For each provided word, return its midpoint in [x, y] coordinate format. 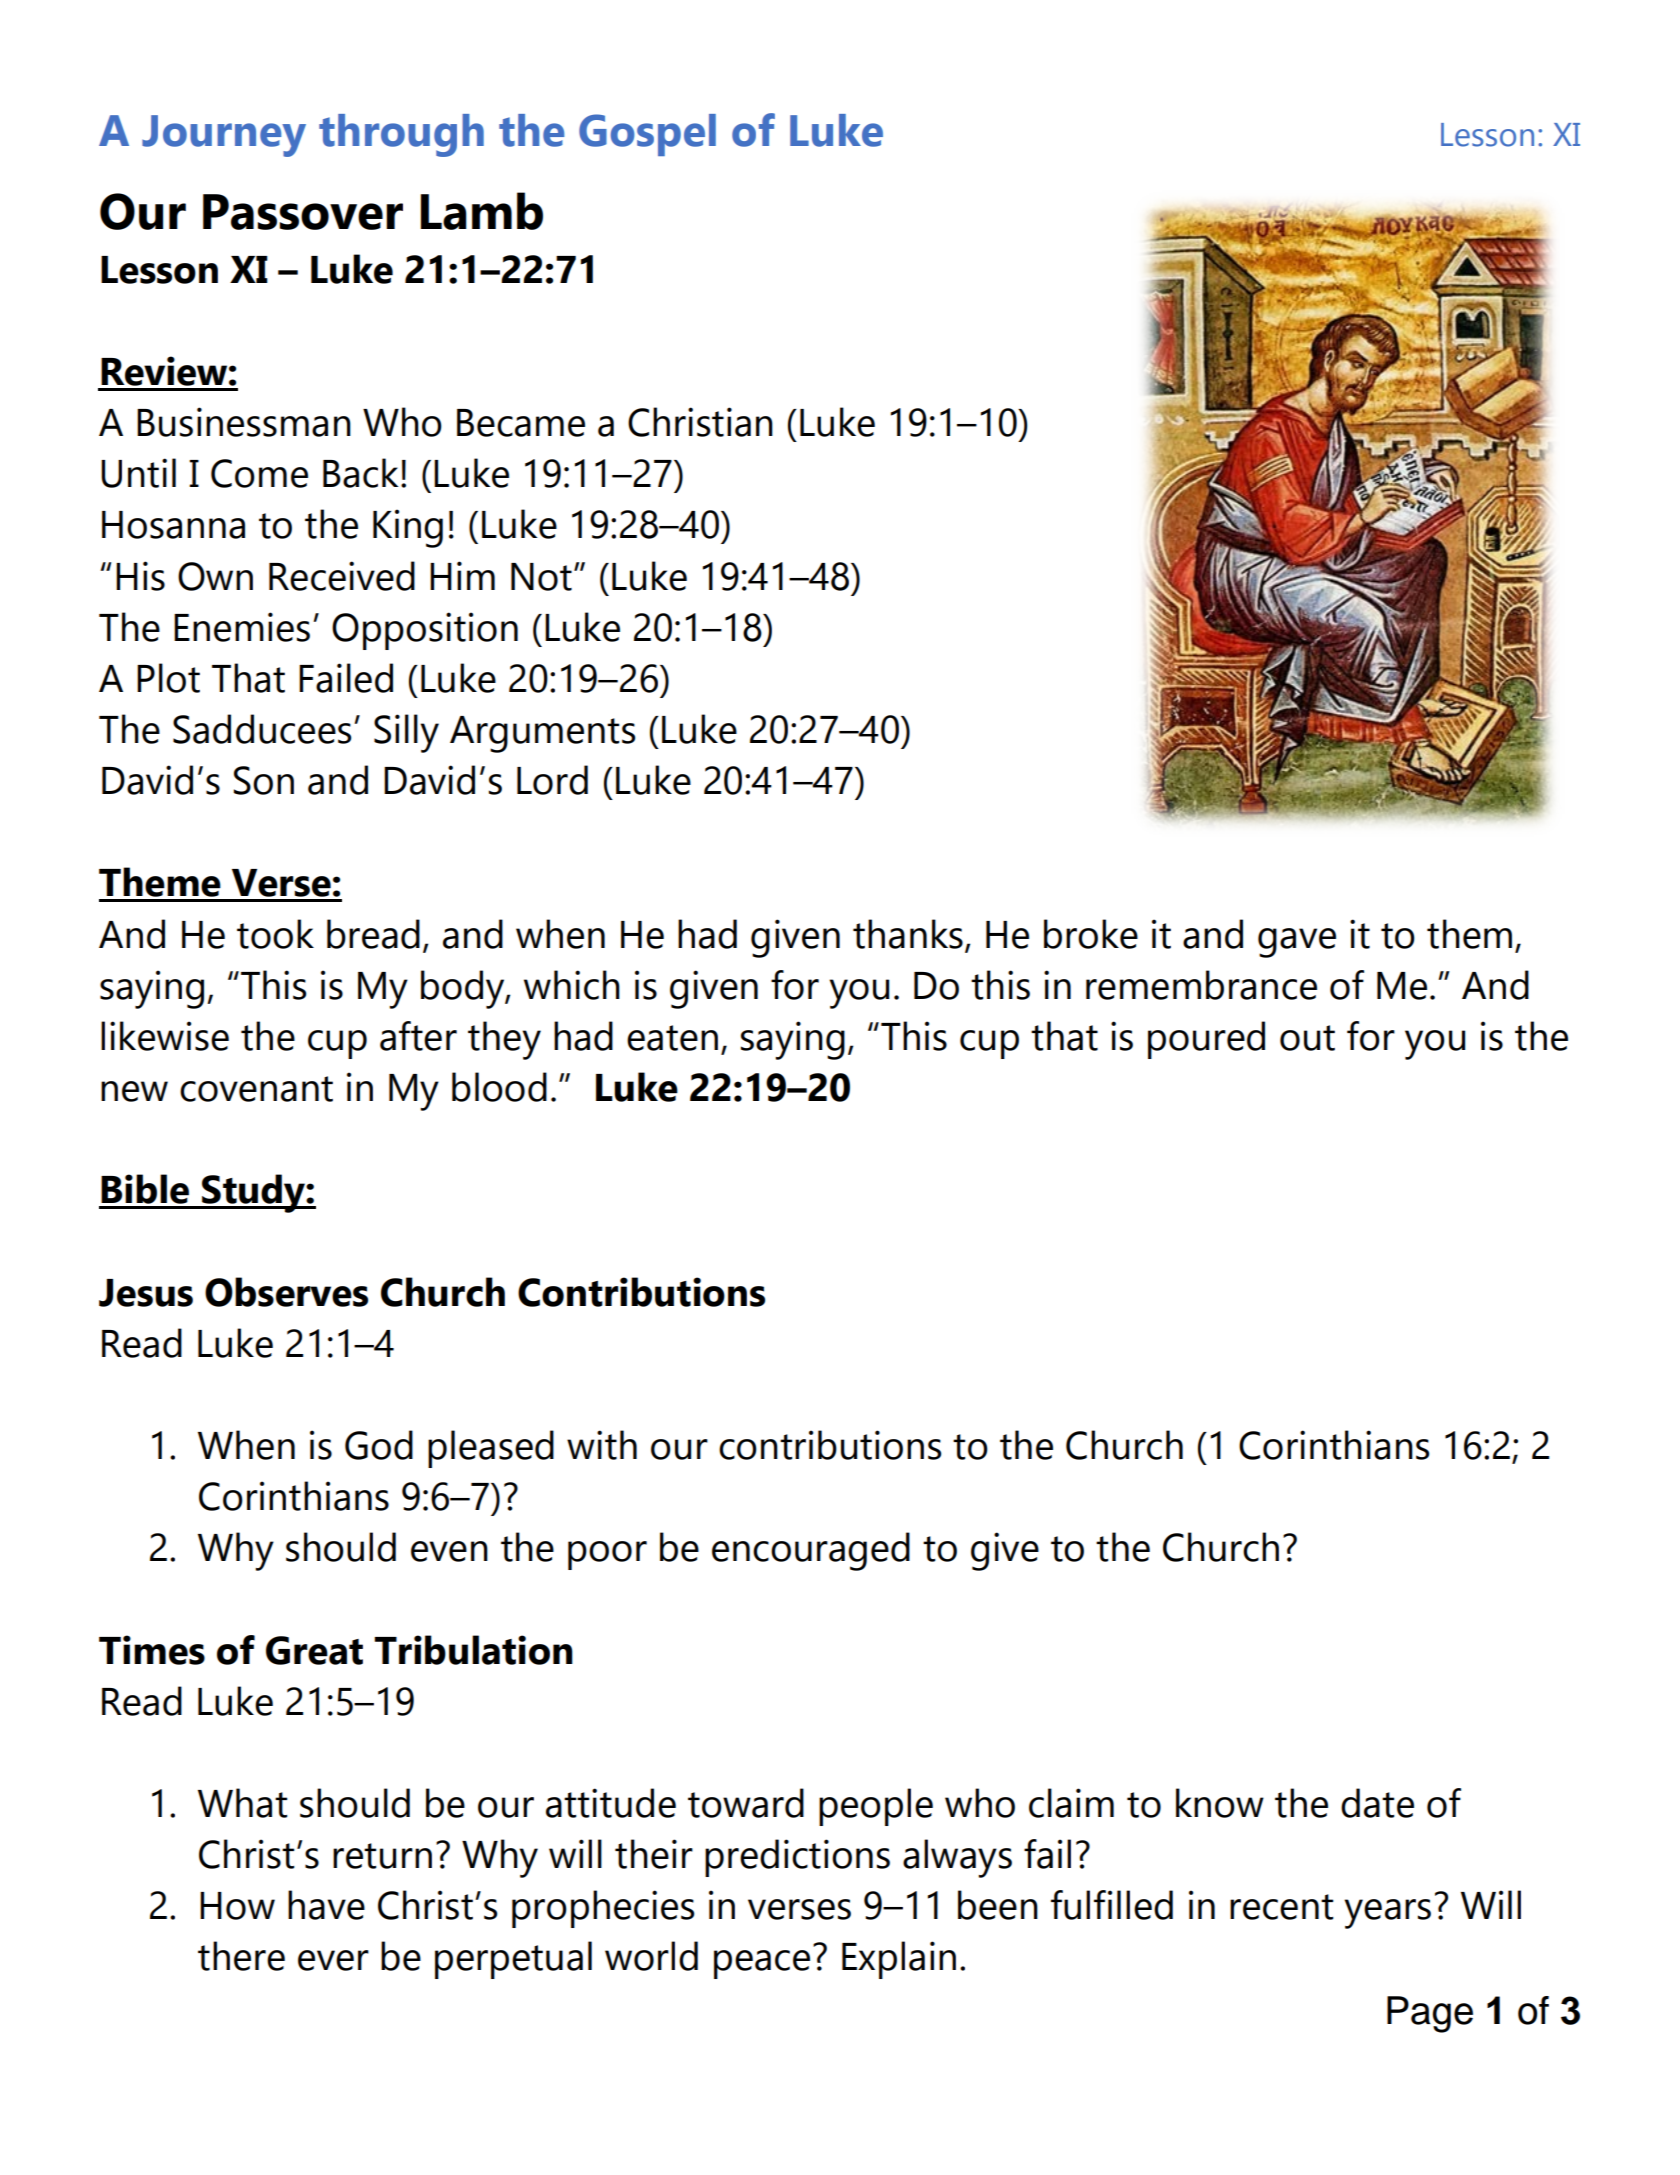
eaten [672, 1038]
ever [333, 1960]
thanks [908, 934]
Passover [303, 212]
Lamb [482, 211]
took [275, 934]
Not [541, 577]
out [1307, 1038]
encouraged [811, 1551]
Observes [286, 1292]
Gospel [647, 135]
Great [314, 1650]
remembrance [1201, 985]
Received [342, 576]
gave [1297, 943]
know [1220, 1803]
